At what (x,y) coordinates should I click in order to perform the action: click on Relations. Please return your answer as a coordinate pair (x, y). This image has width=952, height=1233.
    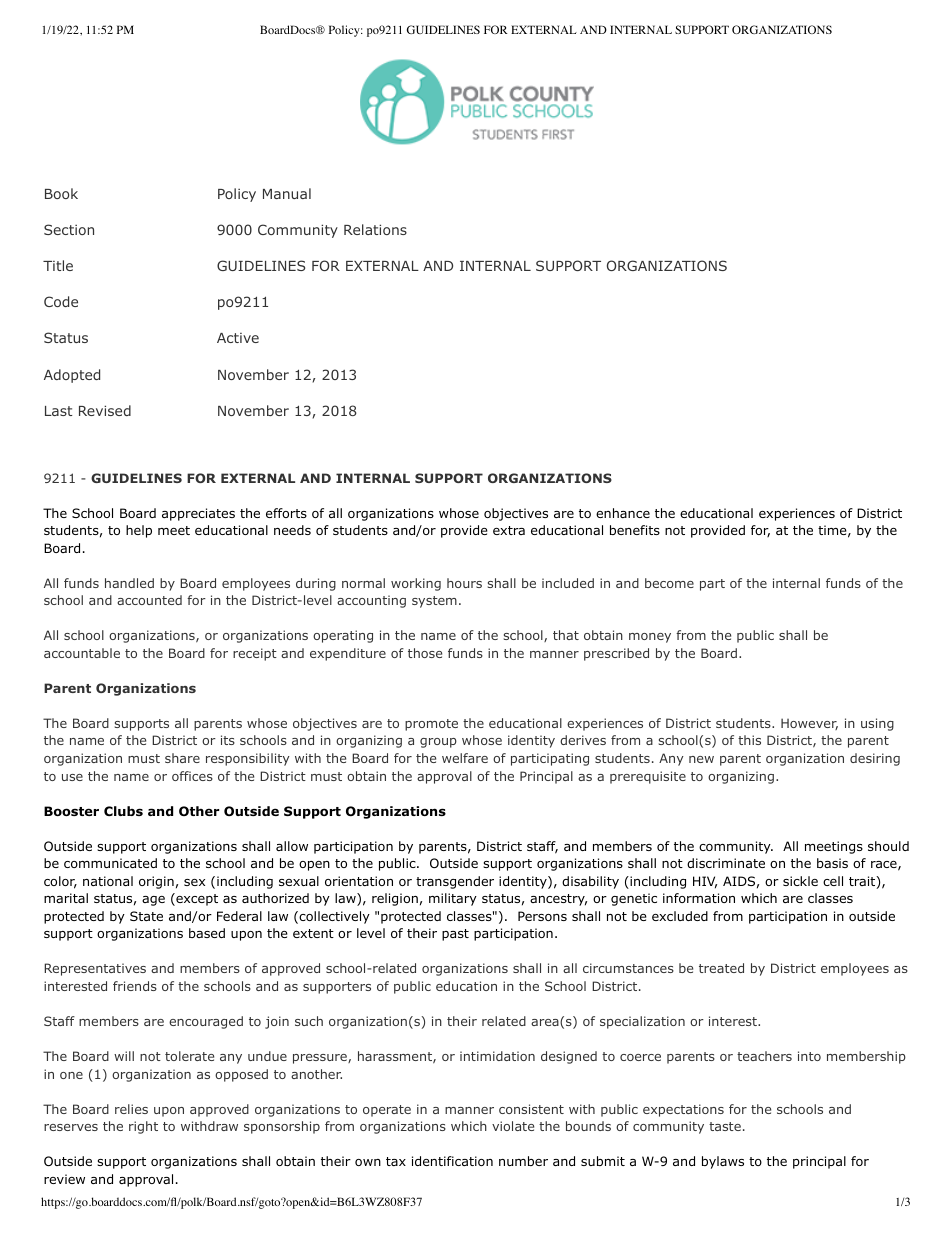
    Looking at the image, I should click on (375, 229).
